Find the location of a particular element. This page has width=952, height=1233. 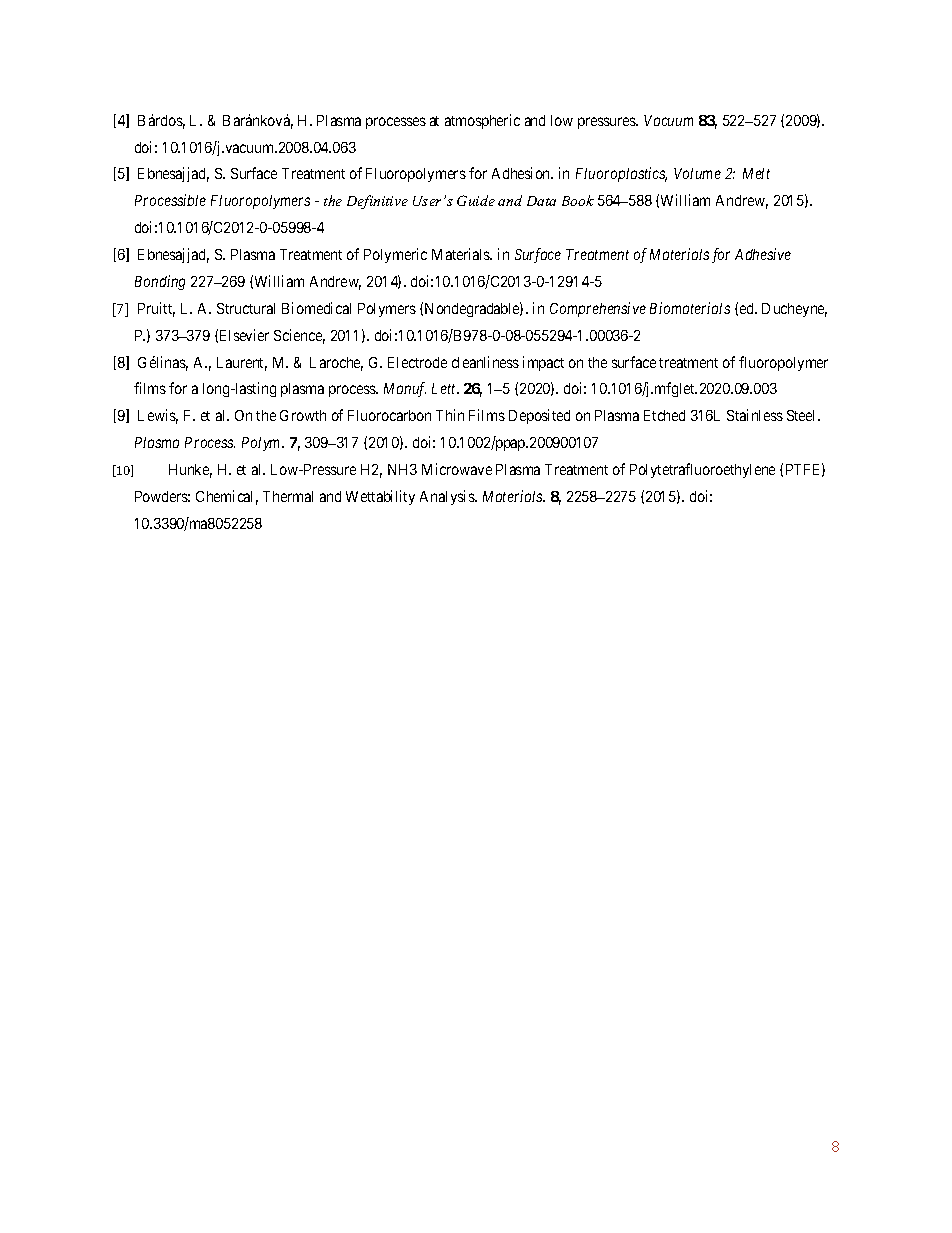

atmospheric is located at coordinates (482, 121).
